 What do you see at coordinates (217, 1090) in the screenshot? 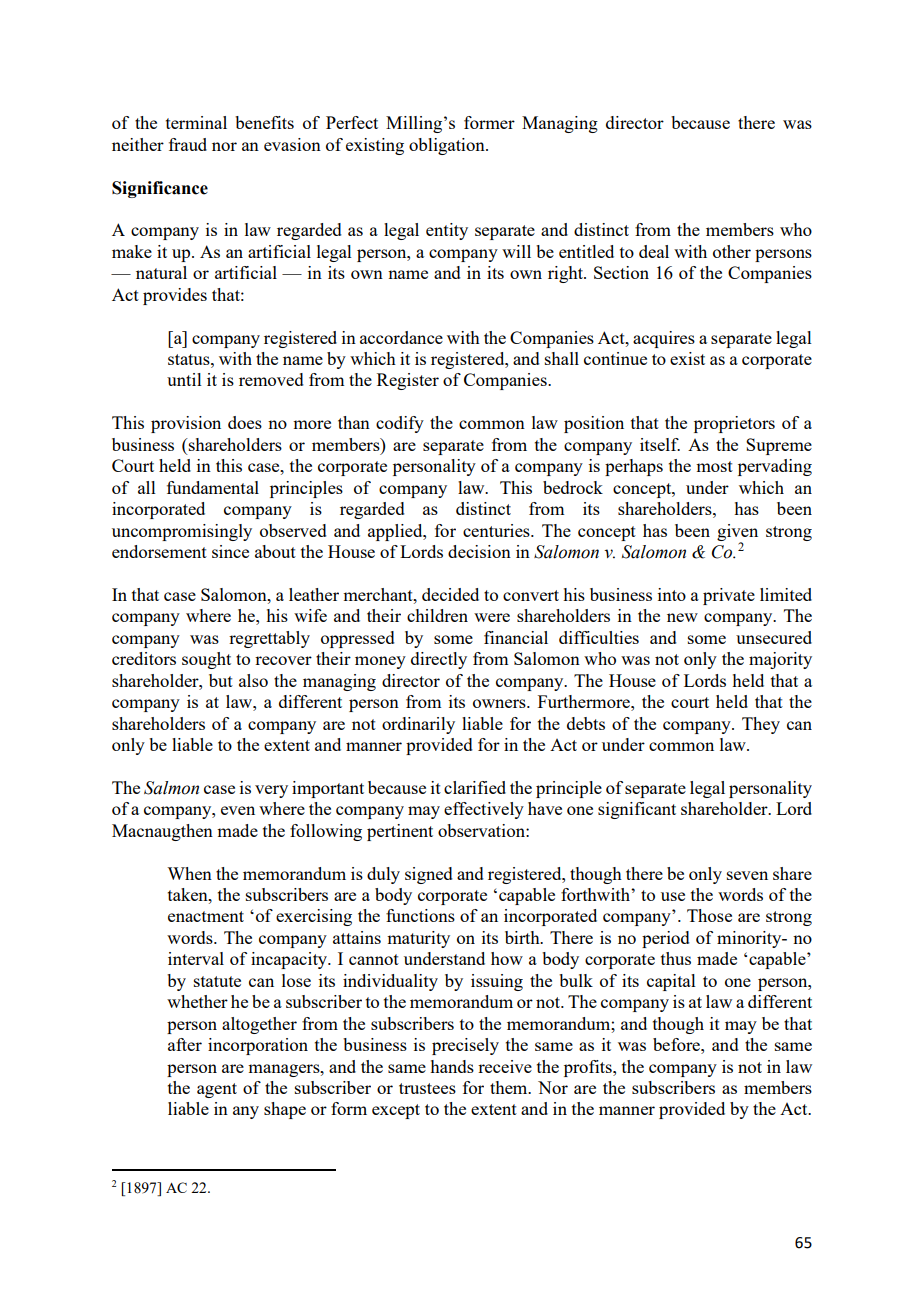
I see `agent` at bounding box center [217, 1090].
